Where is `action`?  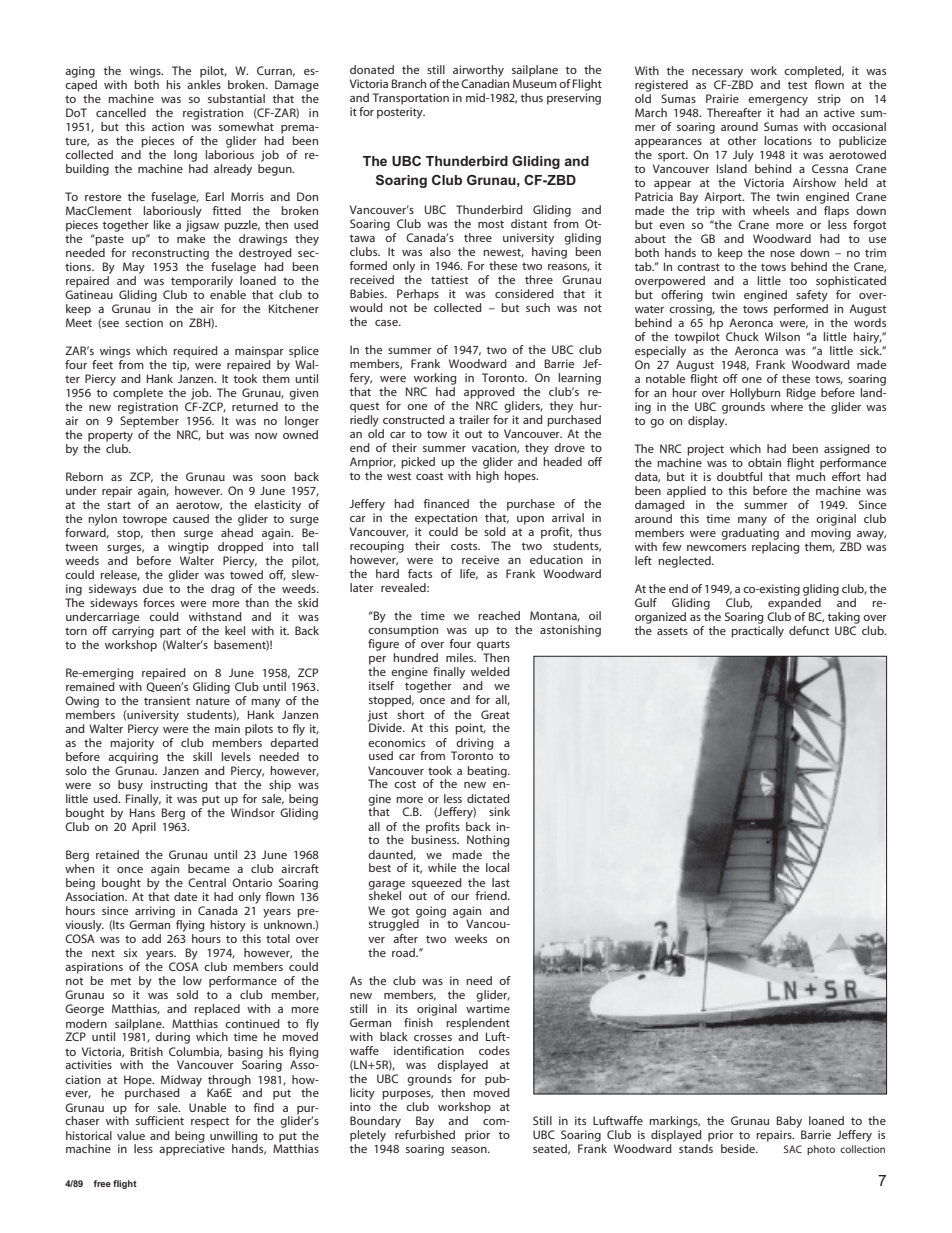
action is located at coordinates (168, 126).
